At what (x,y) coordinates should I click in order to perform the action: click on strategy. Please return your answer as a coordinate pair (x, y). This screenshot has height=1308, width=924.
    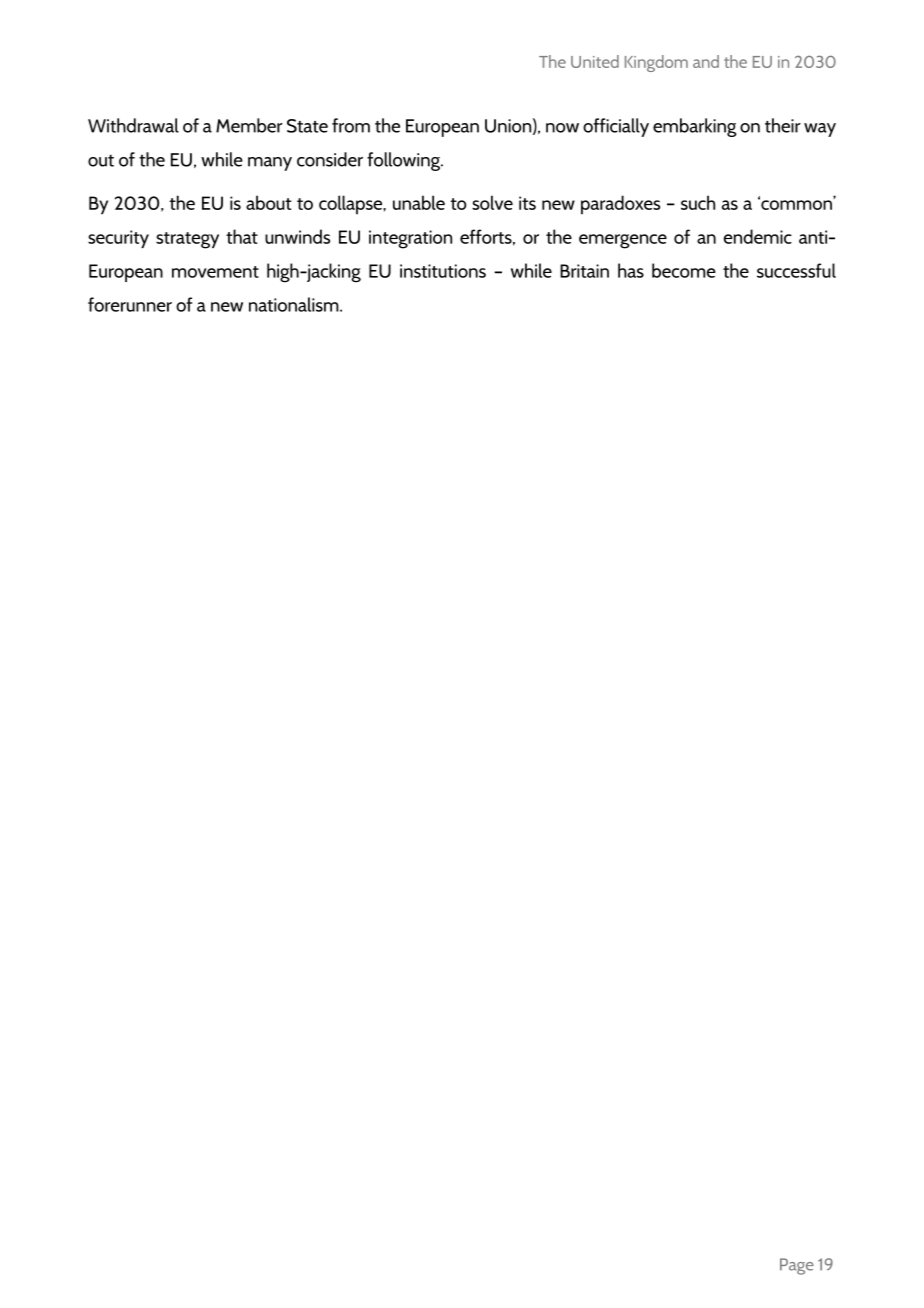
    Looking at the image, I should click on (187, 240).
